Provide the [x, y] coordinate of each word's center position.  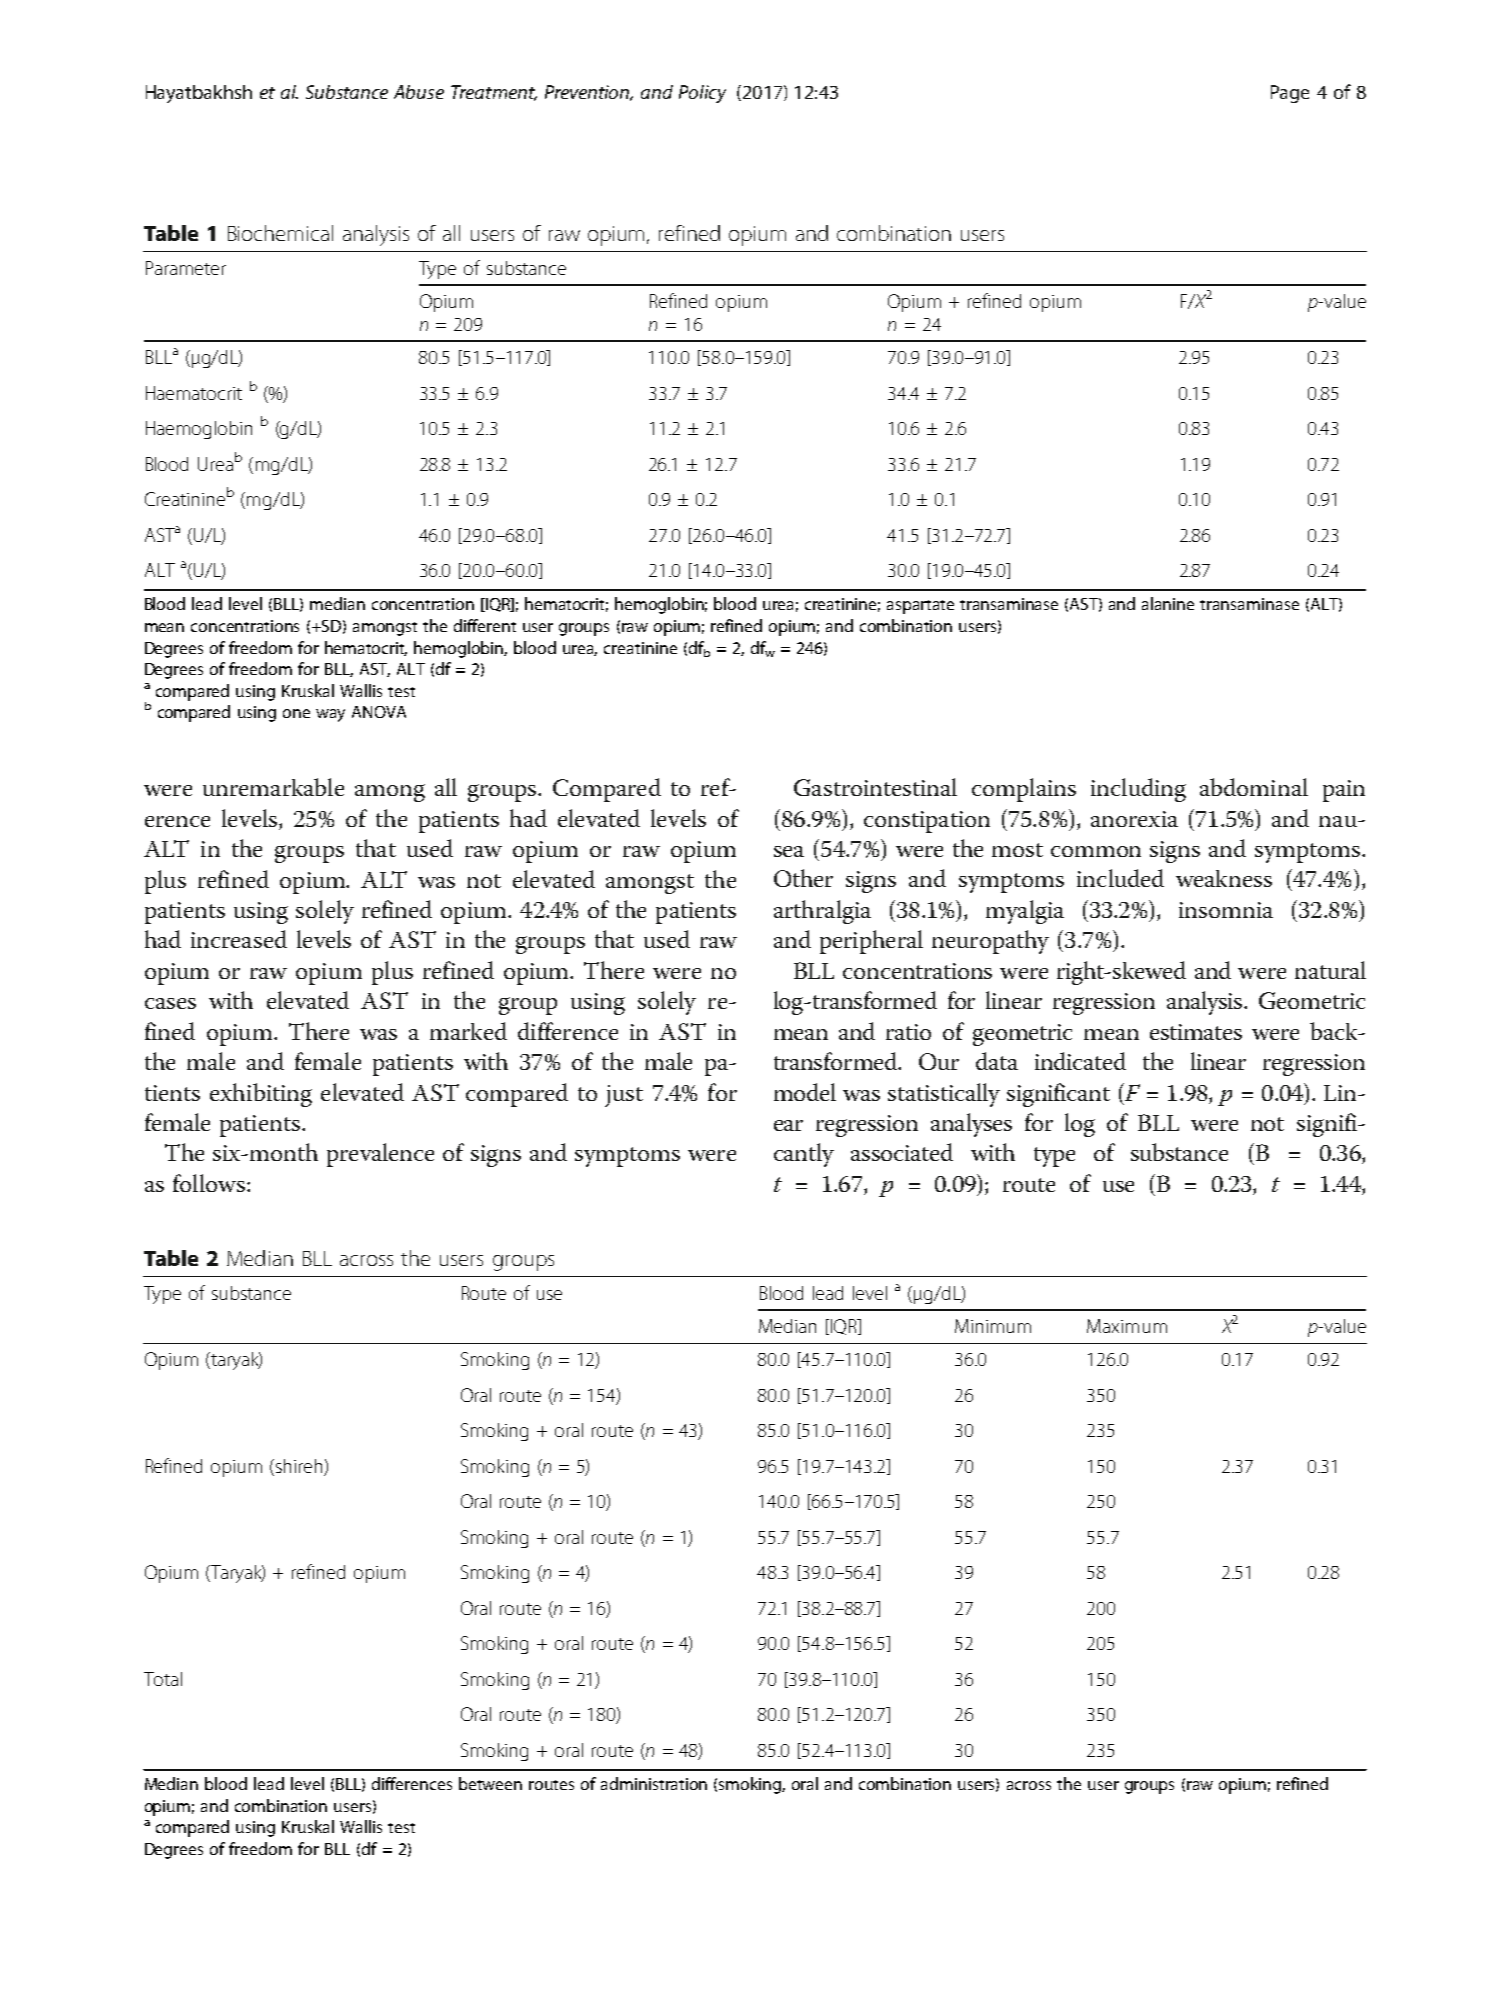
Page [1290, 94]
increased [239, 939]
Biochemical [280, 233]
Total [163, 1679]
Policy [702, 94]
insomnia [1226, 910]
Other [803, 878]
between [490, 1783]
